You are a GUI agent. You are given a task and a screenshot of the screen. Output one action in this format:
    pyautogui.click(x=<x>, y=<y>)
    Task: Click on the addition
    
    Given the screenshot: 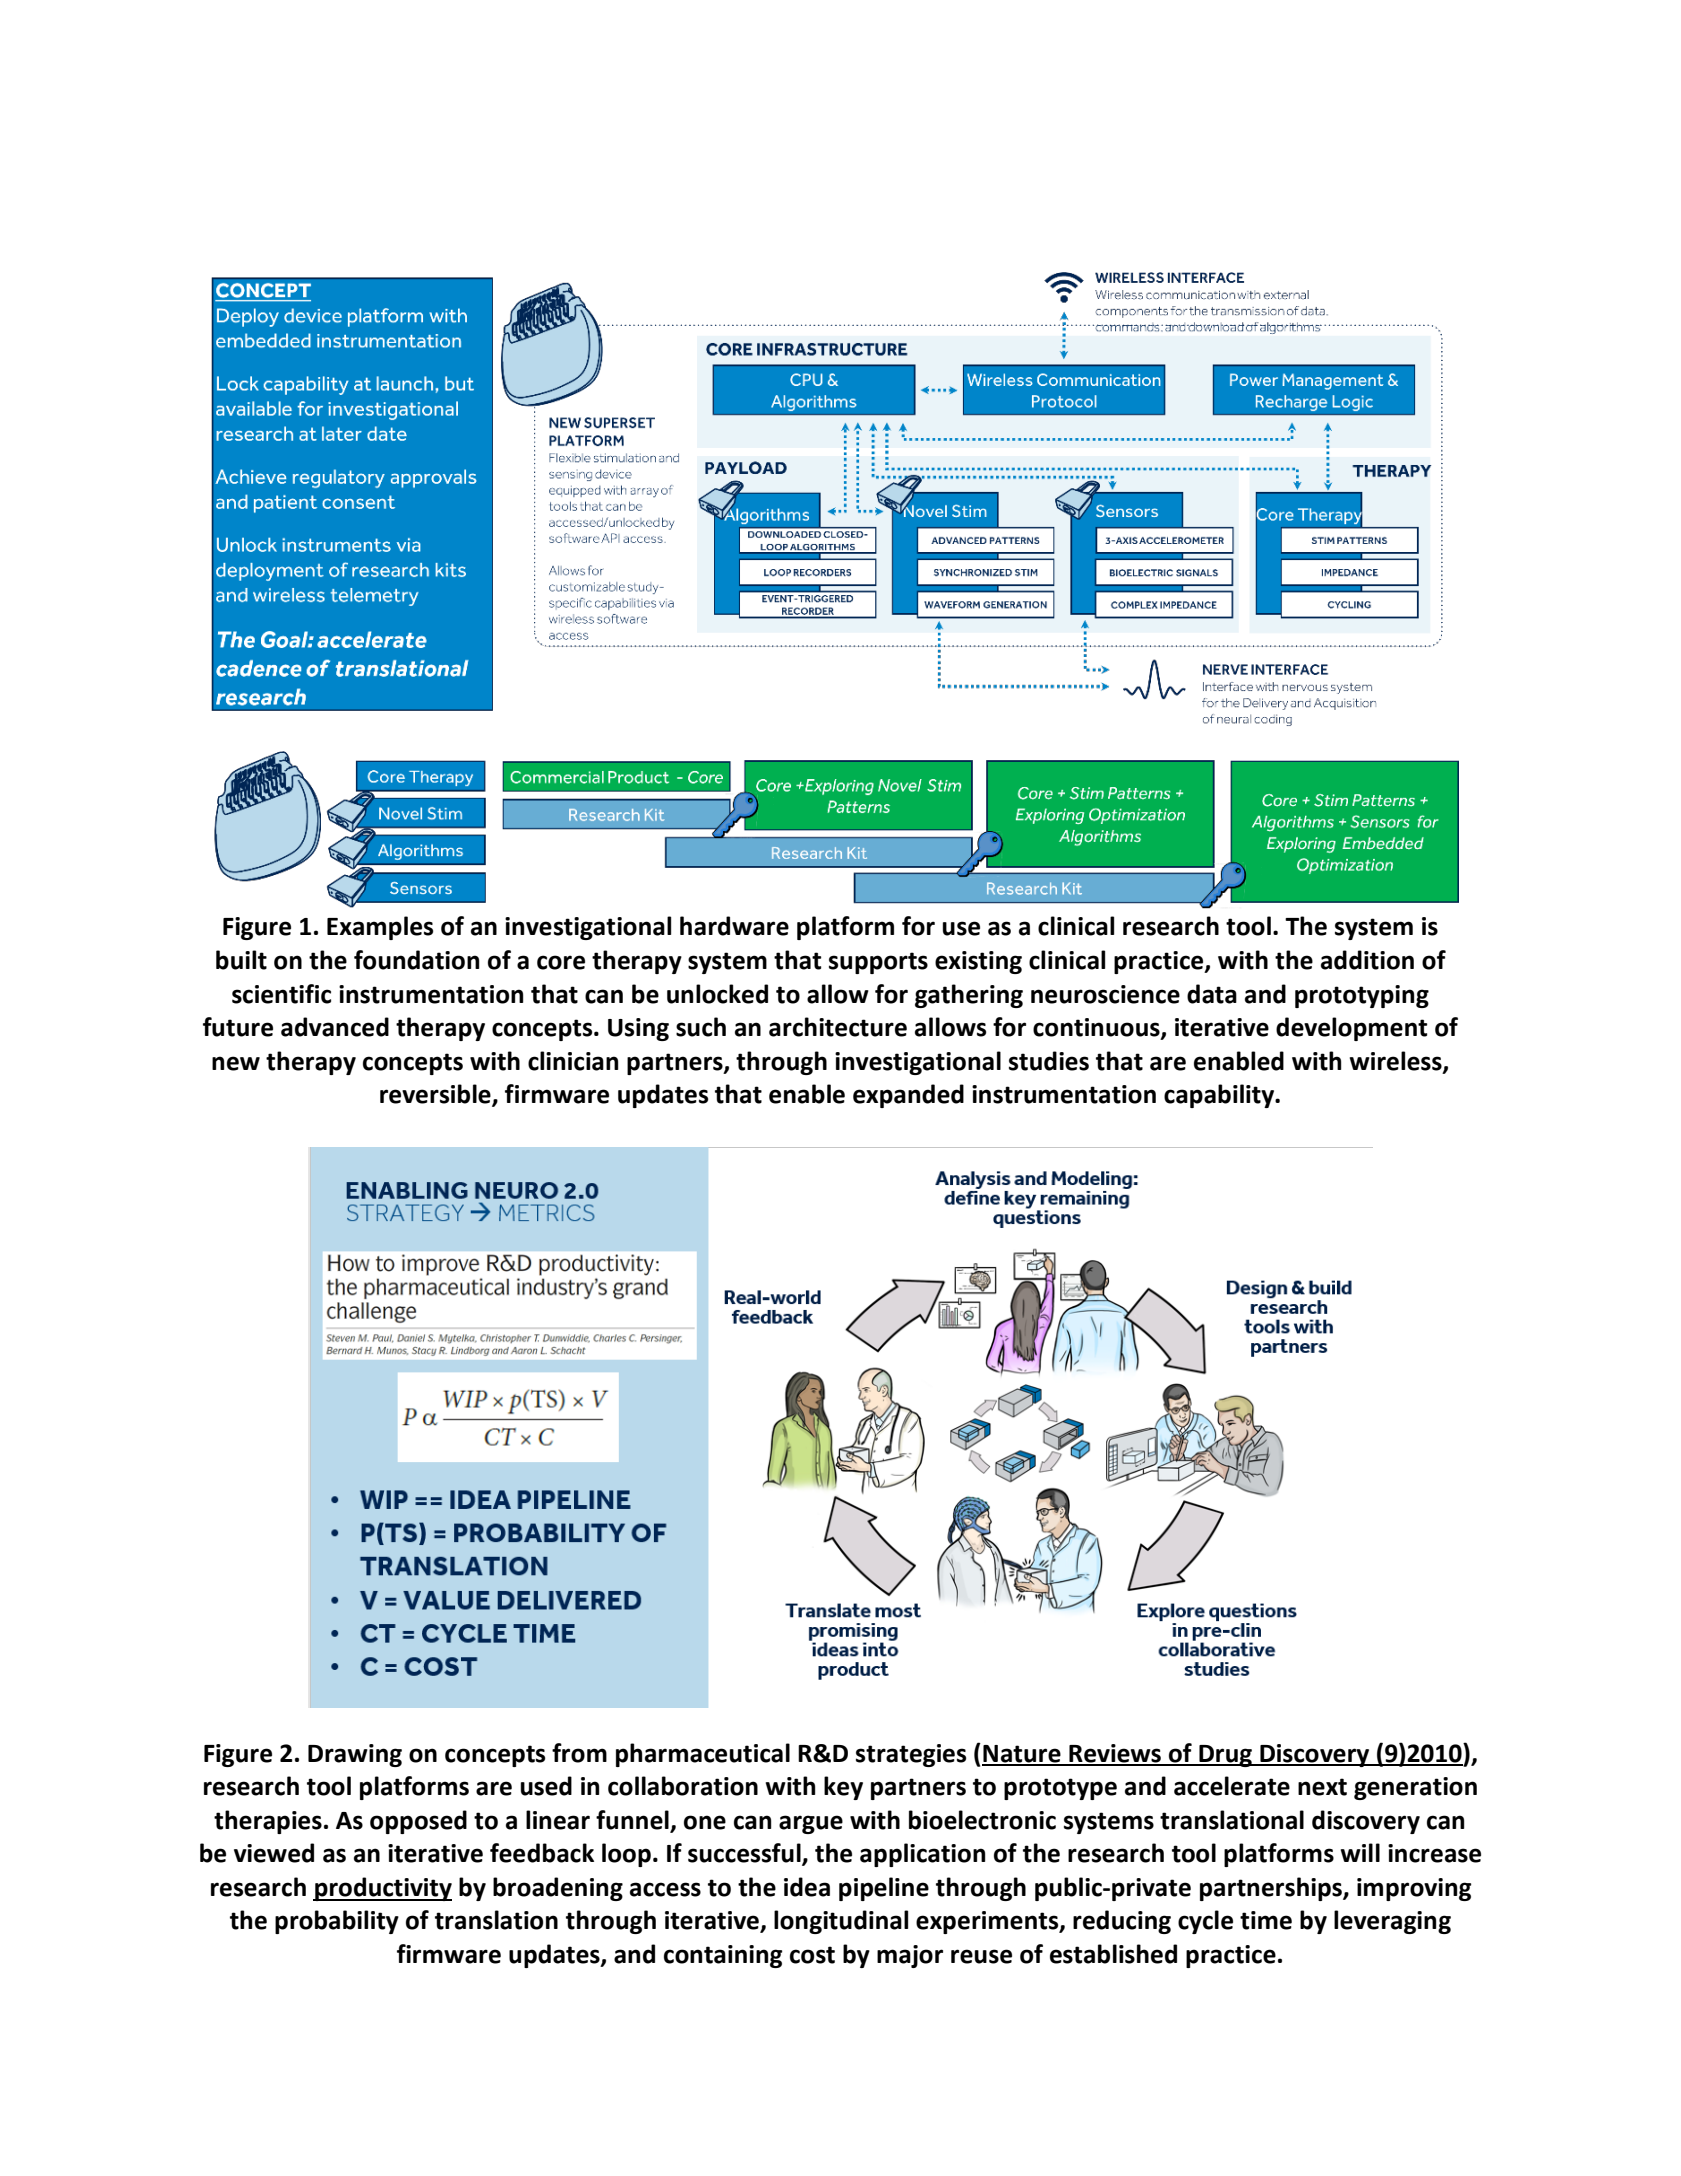 What is the action you would take?
    pyautogui.click(x=1367, y=960)
